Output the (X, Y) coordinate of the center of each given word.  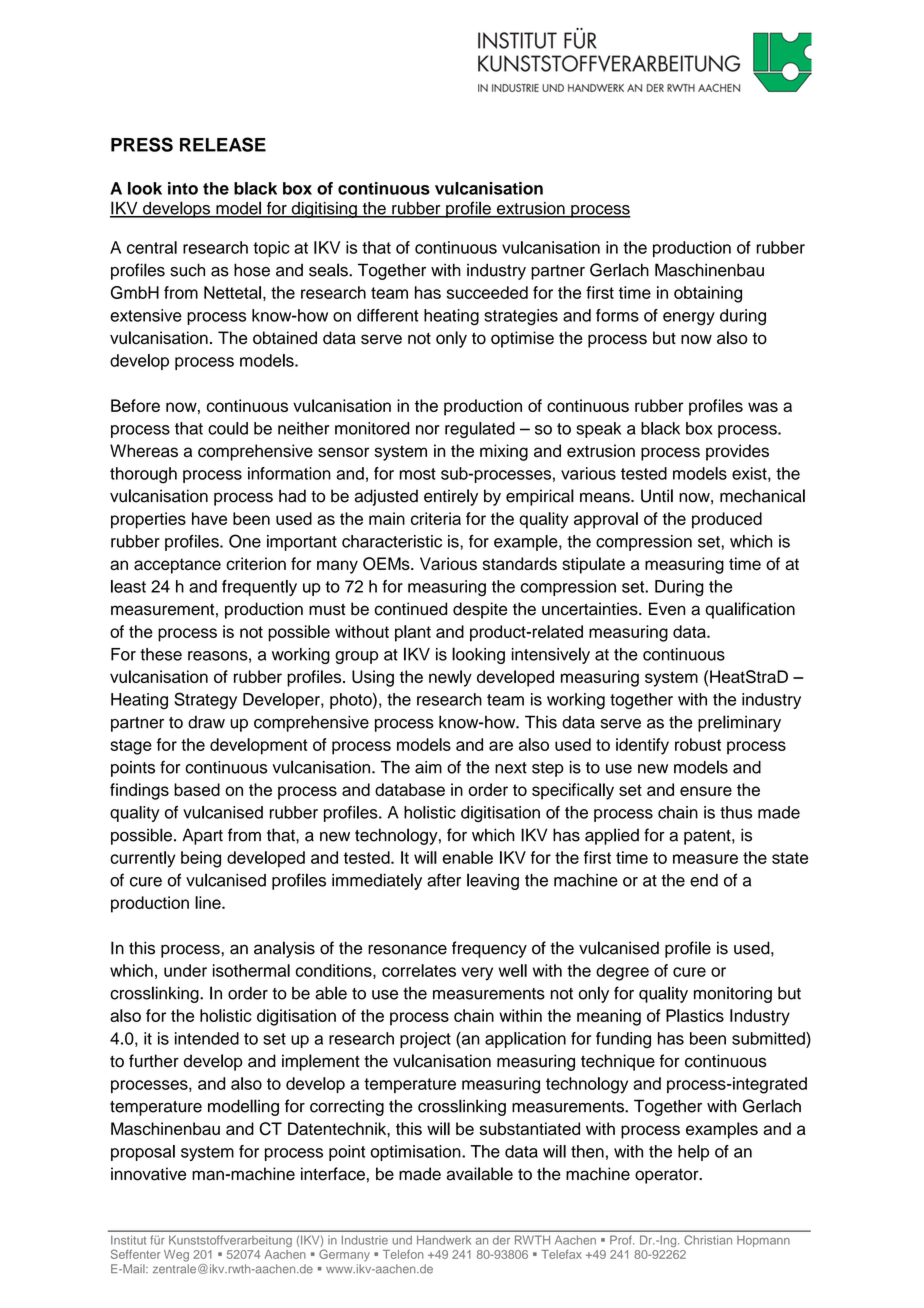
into (183, 188)
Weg (176, 1256)
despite (480, 610)
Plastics (695, 1015)
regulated (480, 430)
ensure (706, 791)
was (763, 407)
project (425, 1040)
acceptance (177, 566)
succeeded (487, 292)
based (197, 789)
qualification (750, 610)
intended (207, 1038)
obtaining (708, 294)
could (228, 428)
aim (428, 767)
